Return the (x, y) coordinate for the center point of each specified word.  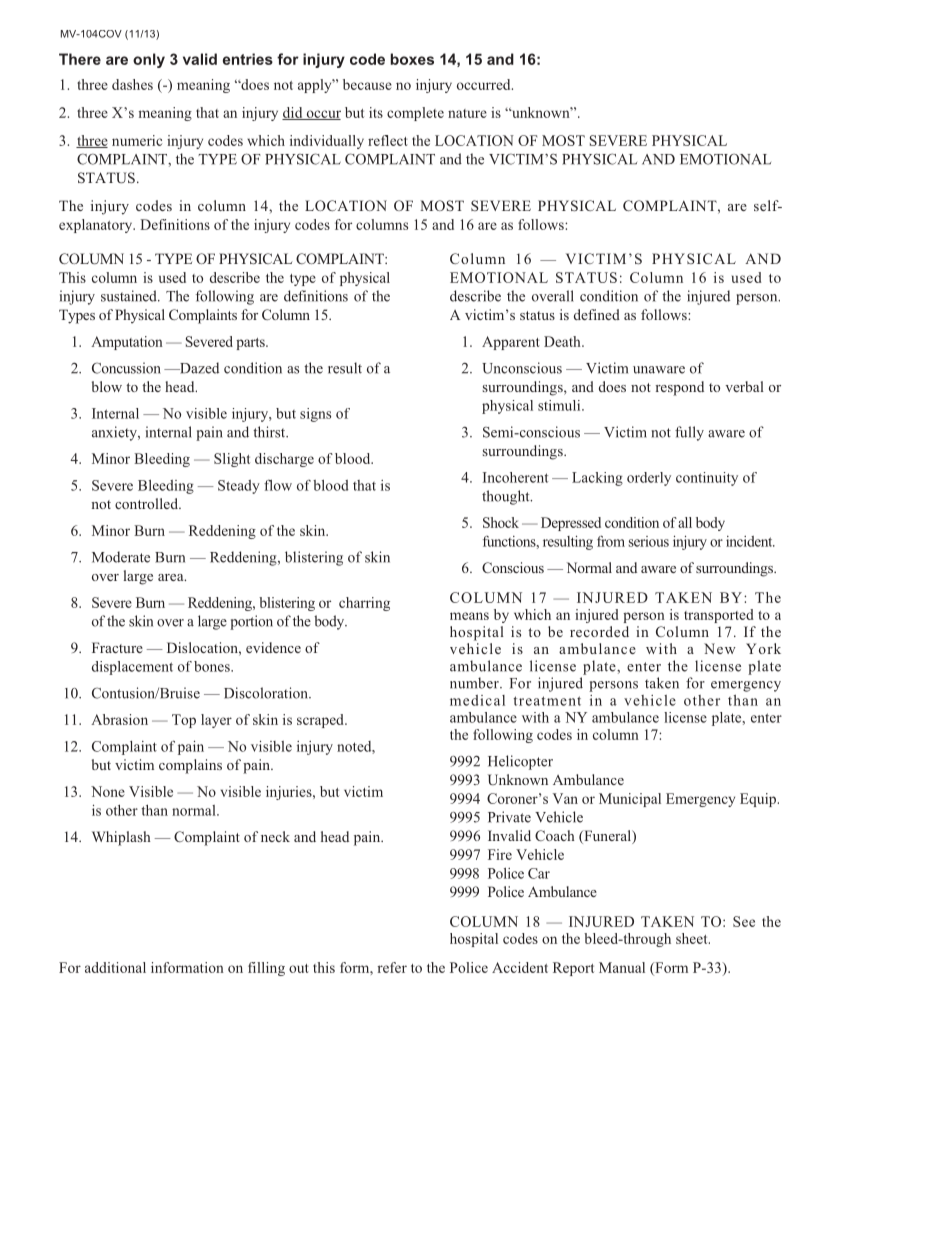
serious (649, 541)
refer (392, 967)
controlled (147, 503)
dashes (132, 84)
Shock (501, 522)
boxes (412, 59)
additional (115, 967)
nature (467, 113)
